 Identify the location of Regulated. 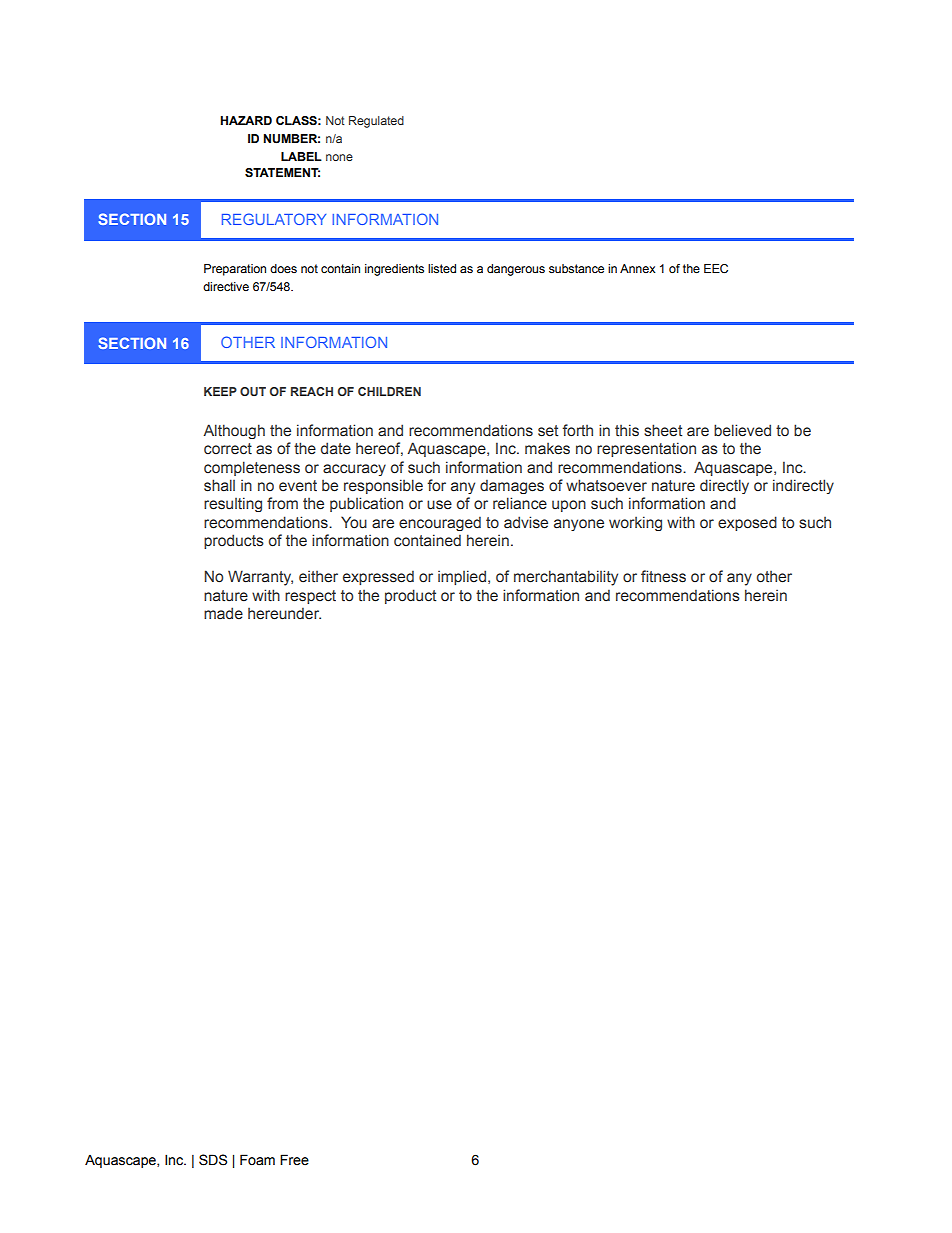
(376, 122).
